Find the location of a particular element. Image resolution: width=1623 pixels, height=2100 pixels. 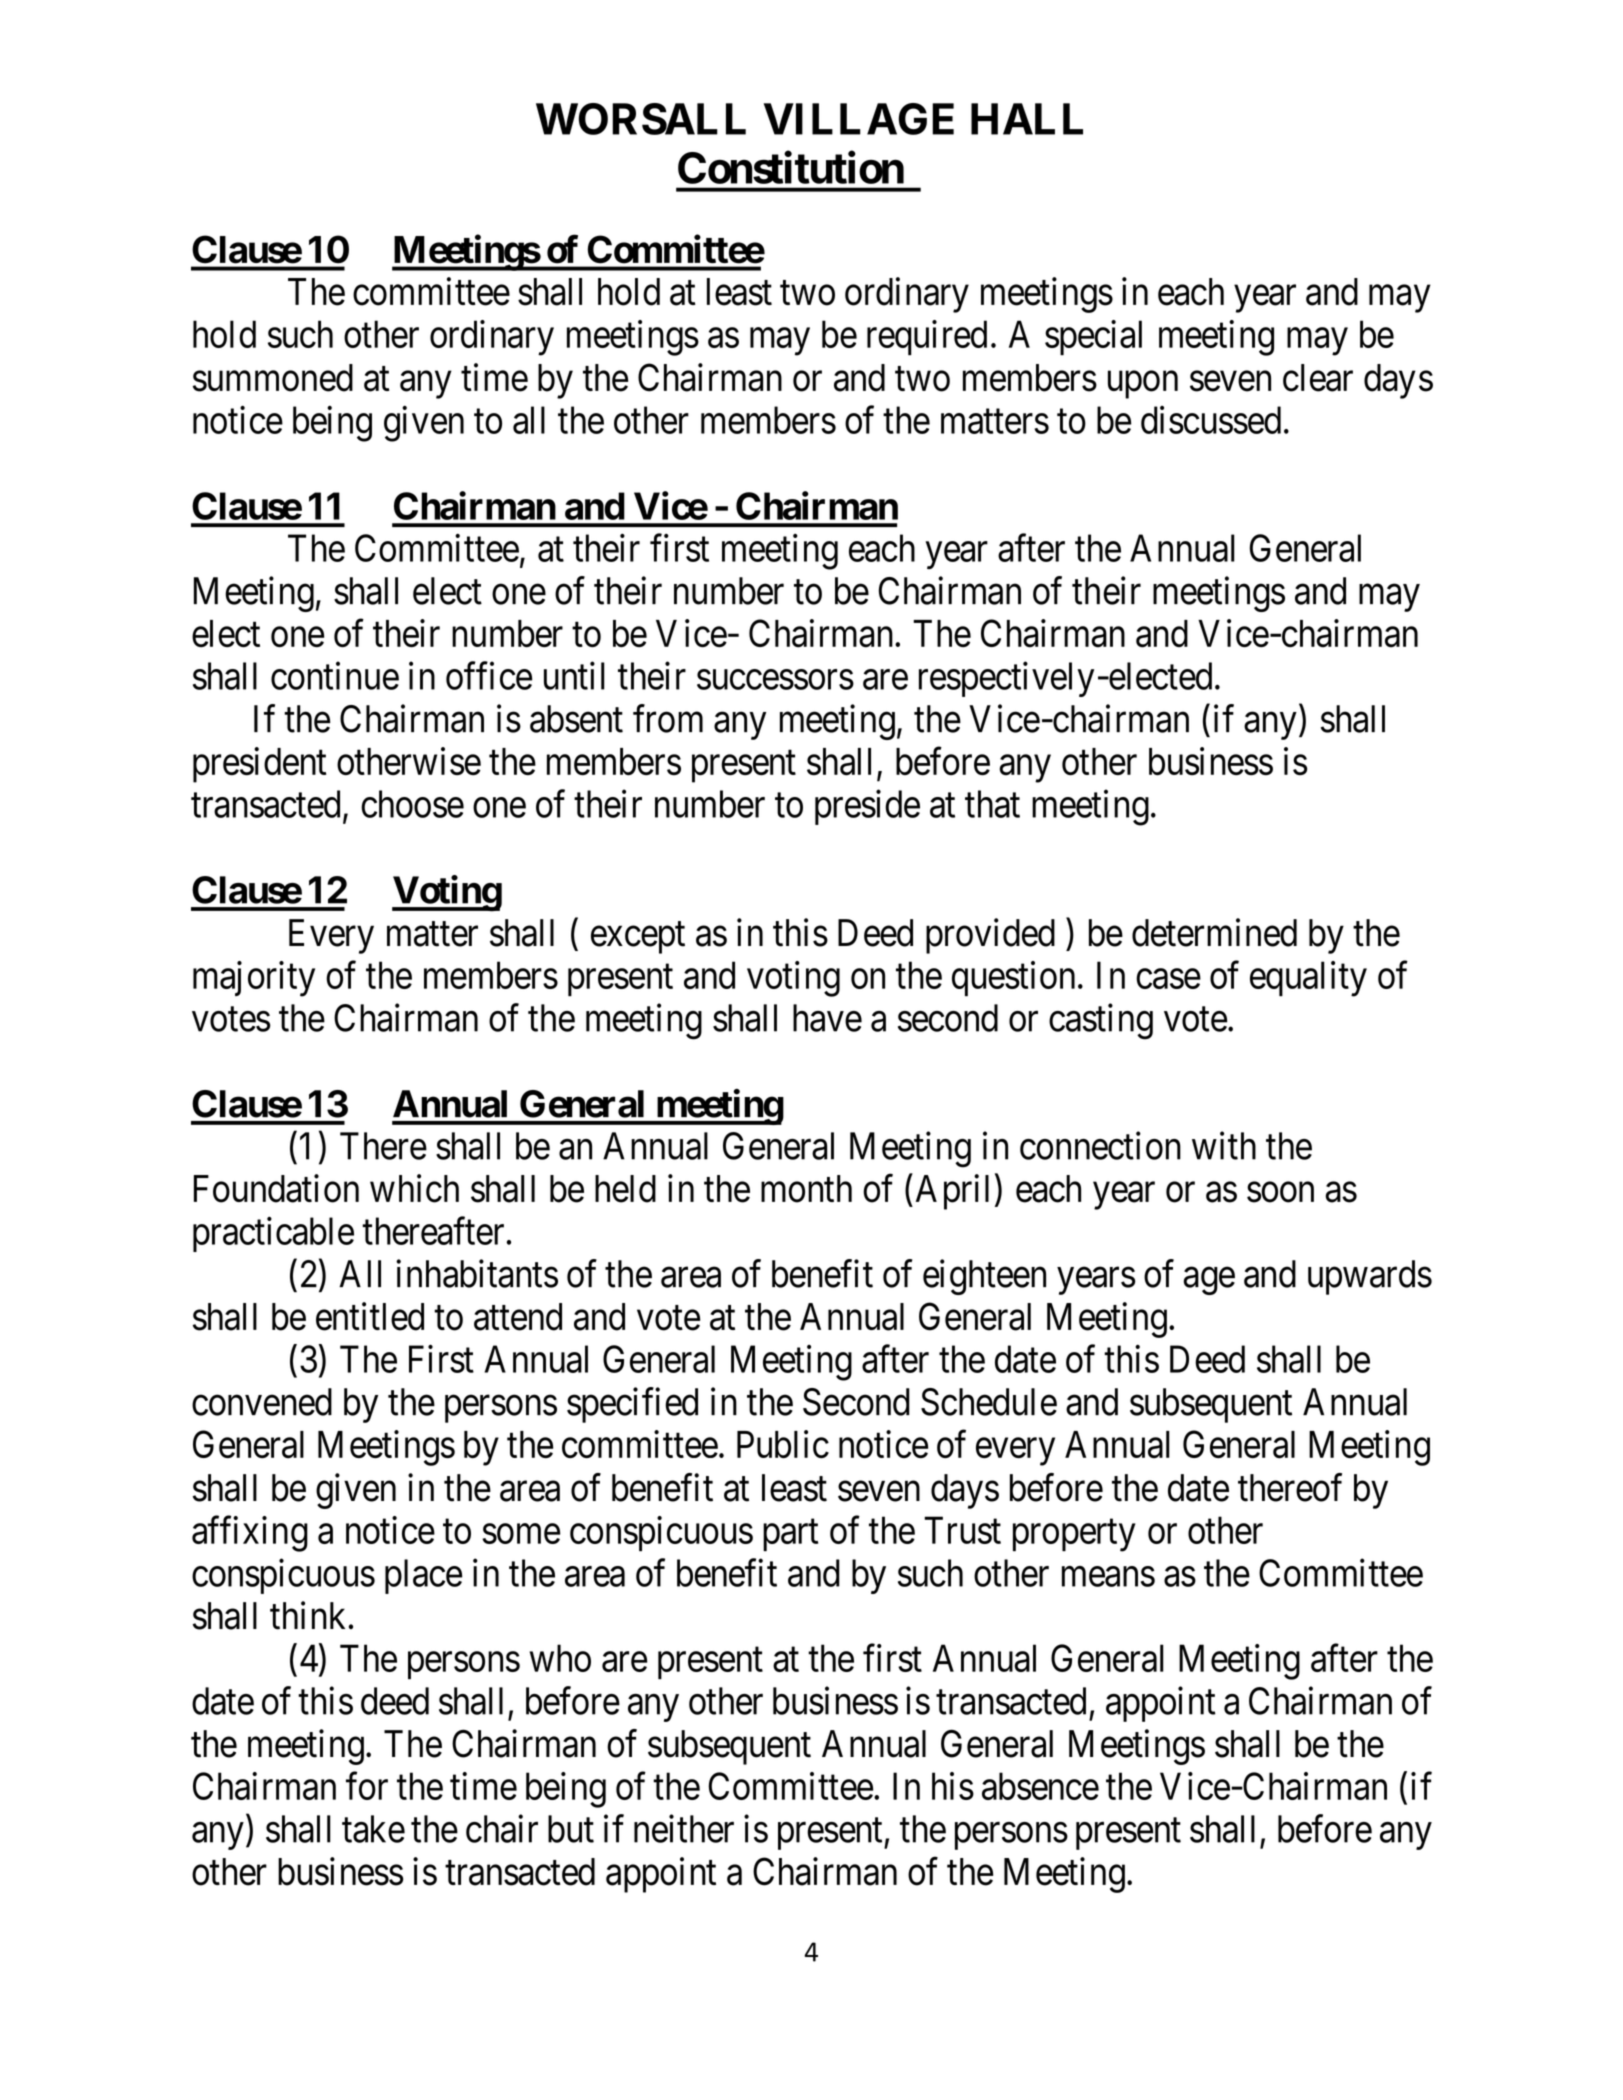

VILLAGE is located at coordinates (859, 119).
